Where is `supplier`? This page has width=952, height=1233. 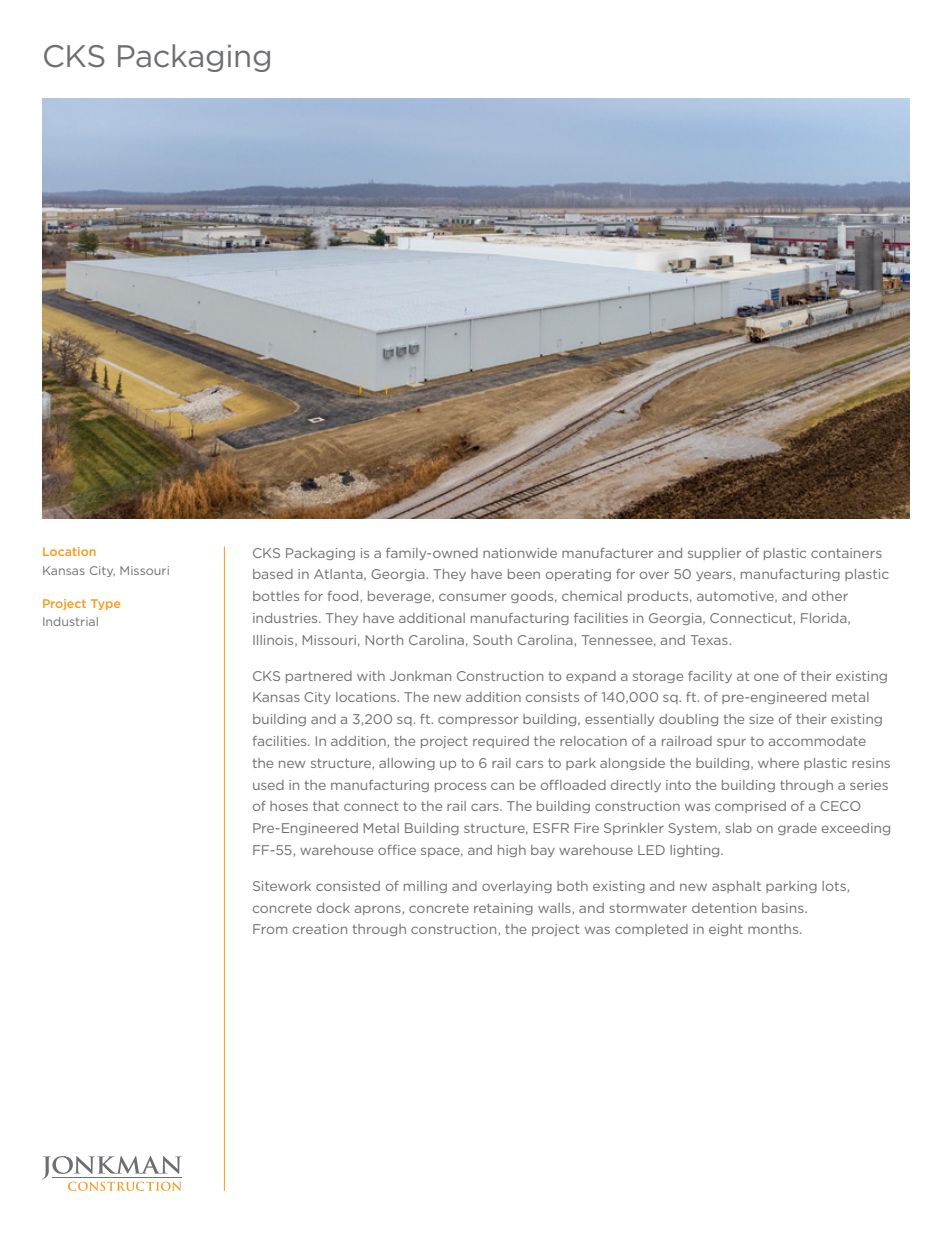
supplier is located at coordinates (714, 554).
